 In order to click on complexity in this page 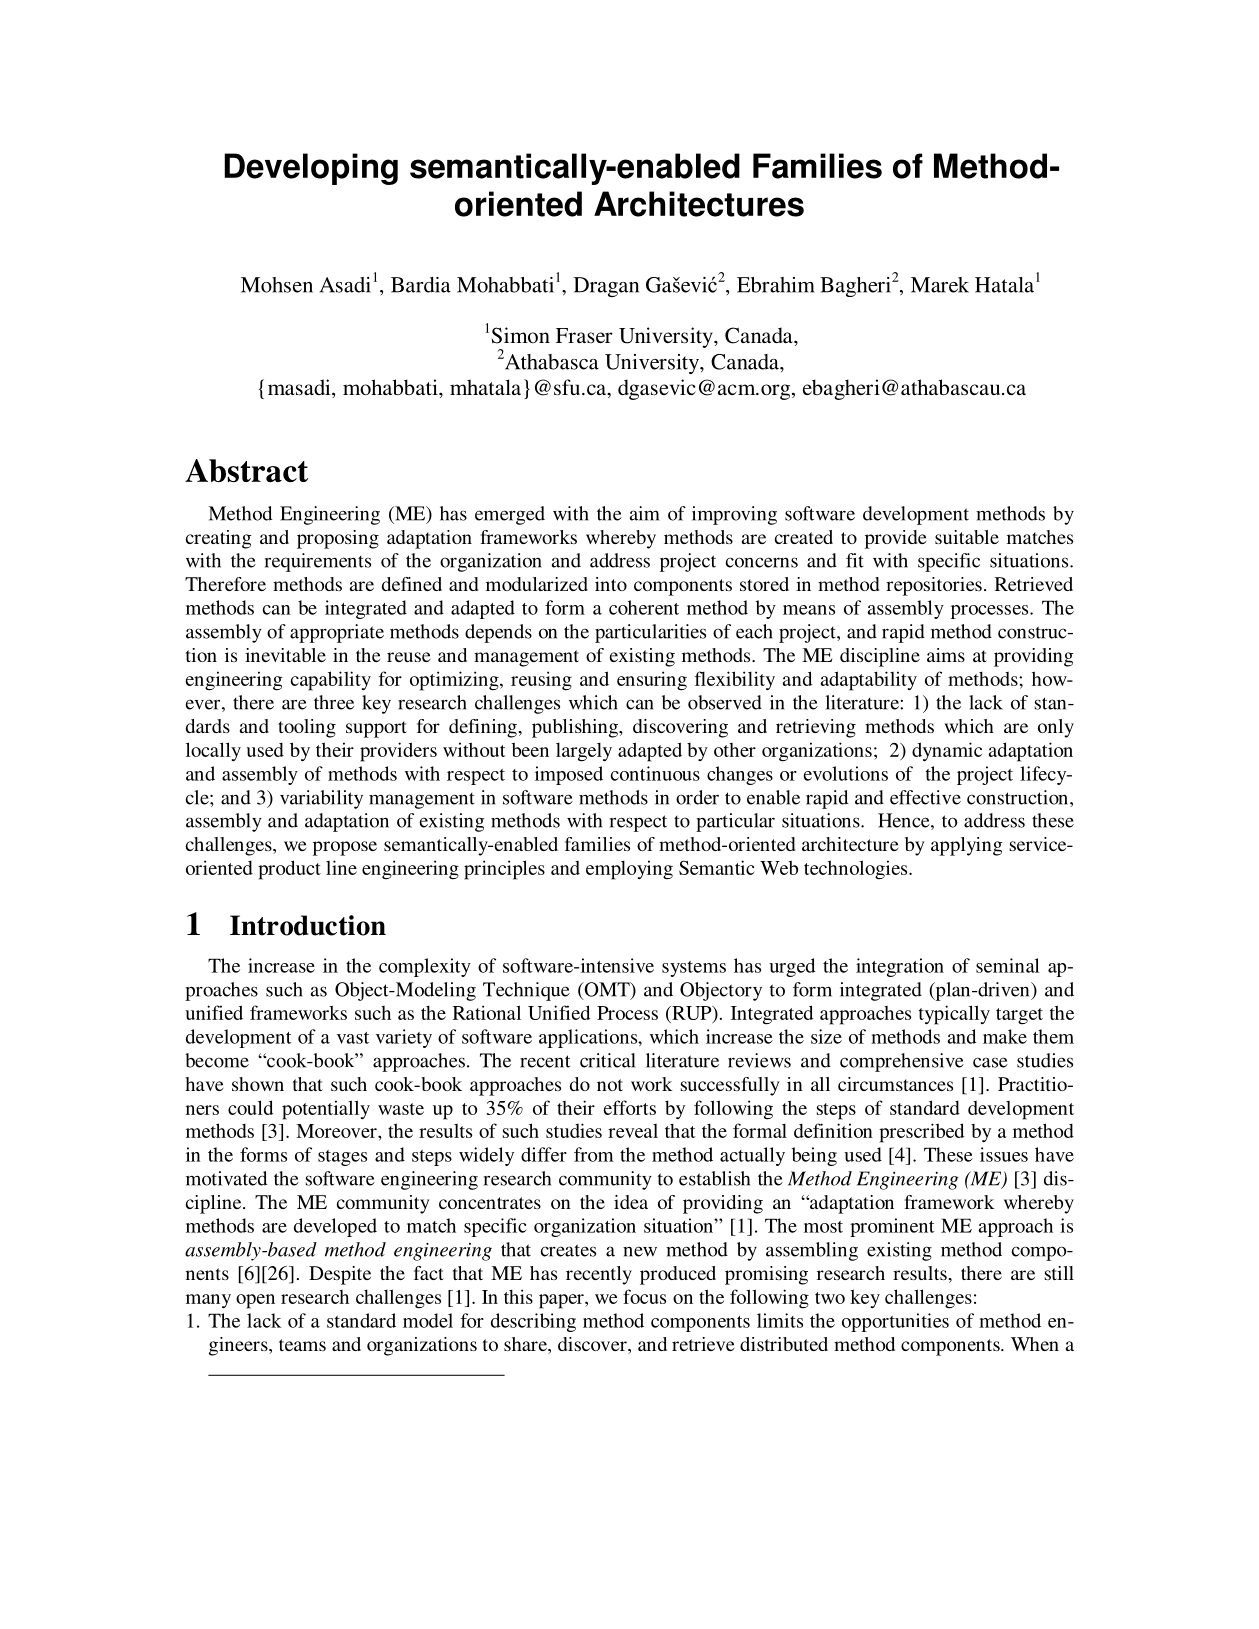, I will do `click(425, 967)`.
